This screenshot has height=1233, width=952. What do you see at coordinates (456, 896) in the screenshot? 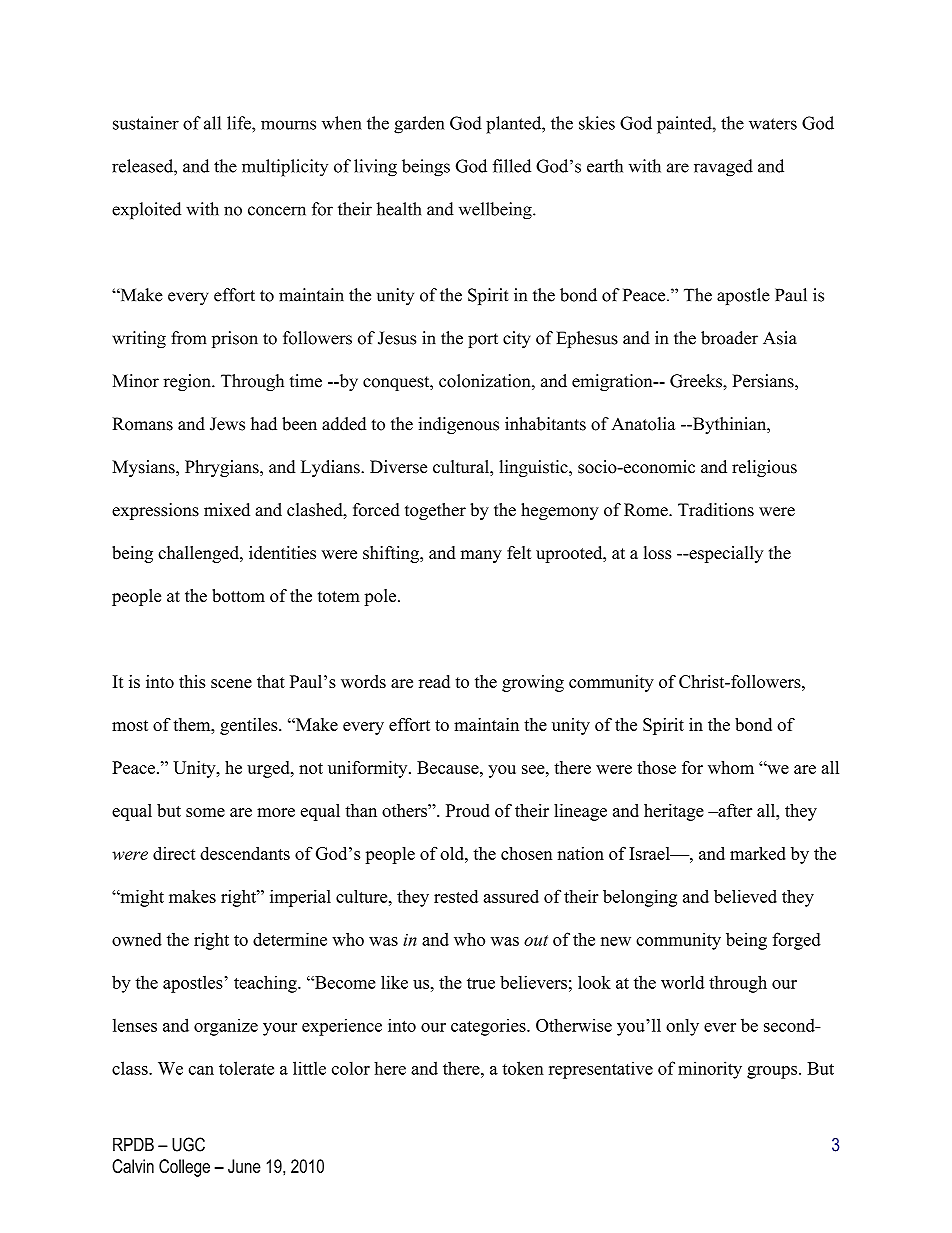
I see `rested` at bounding box center [456, 896].
